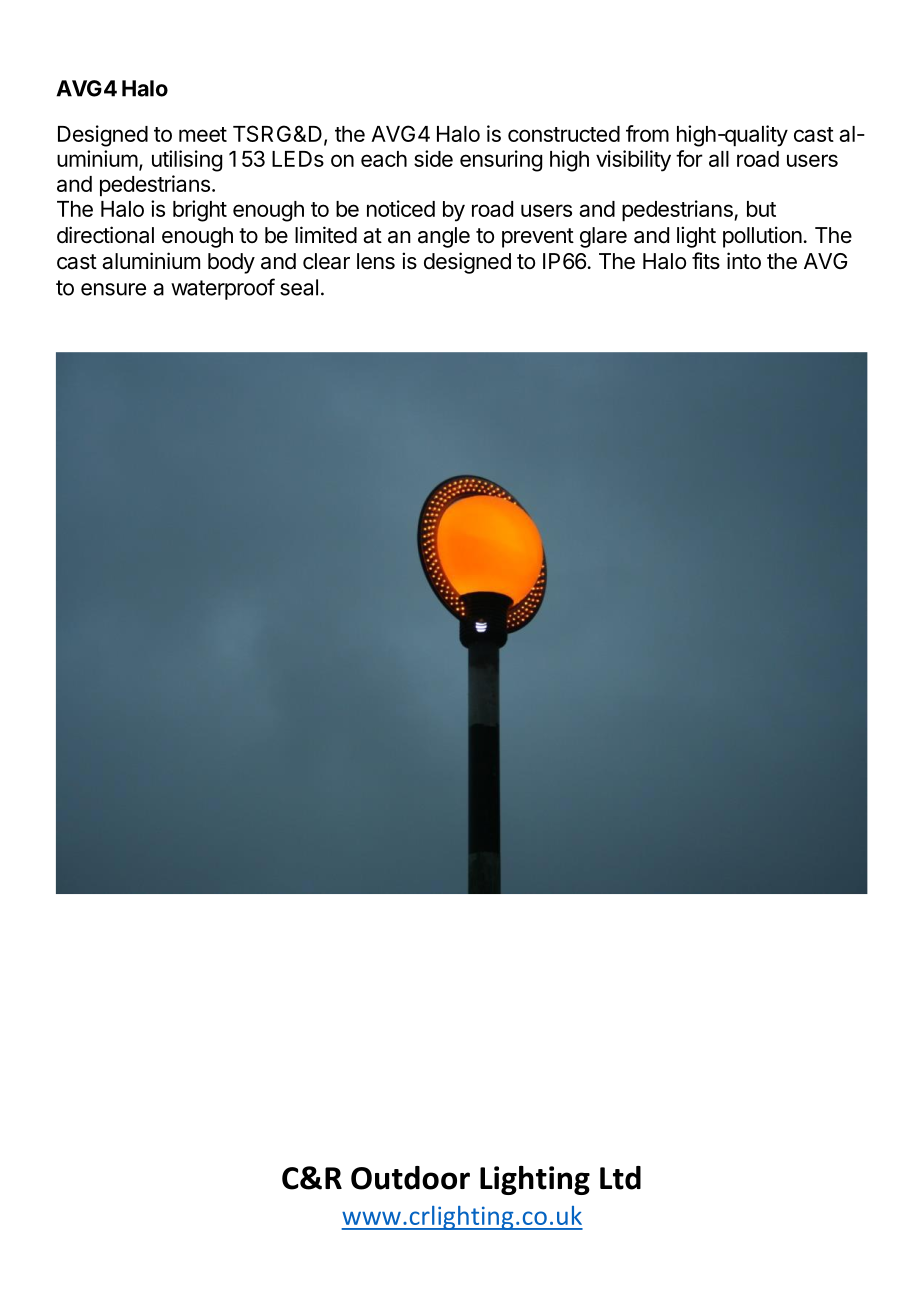  What do you see at coordinates (706, 261) in the image?
I see `fits` at bounding box center [706, 261].
